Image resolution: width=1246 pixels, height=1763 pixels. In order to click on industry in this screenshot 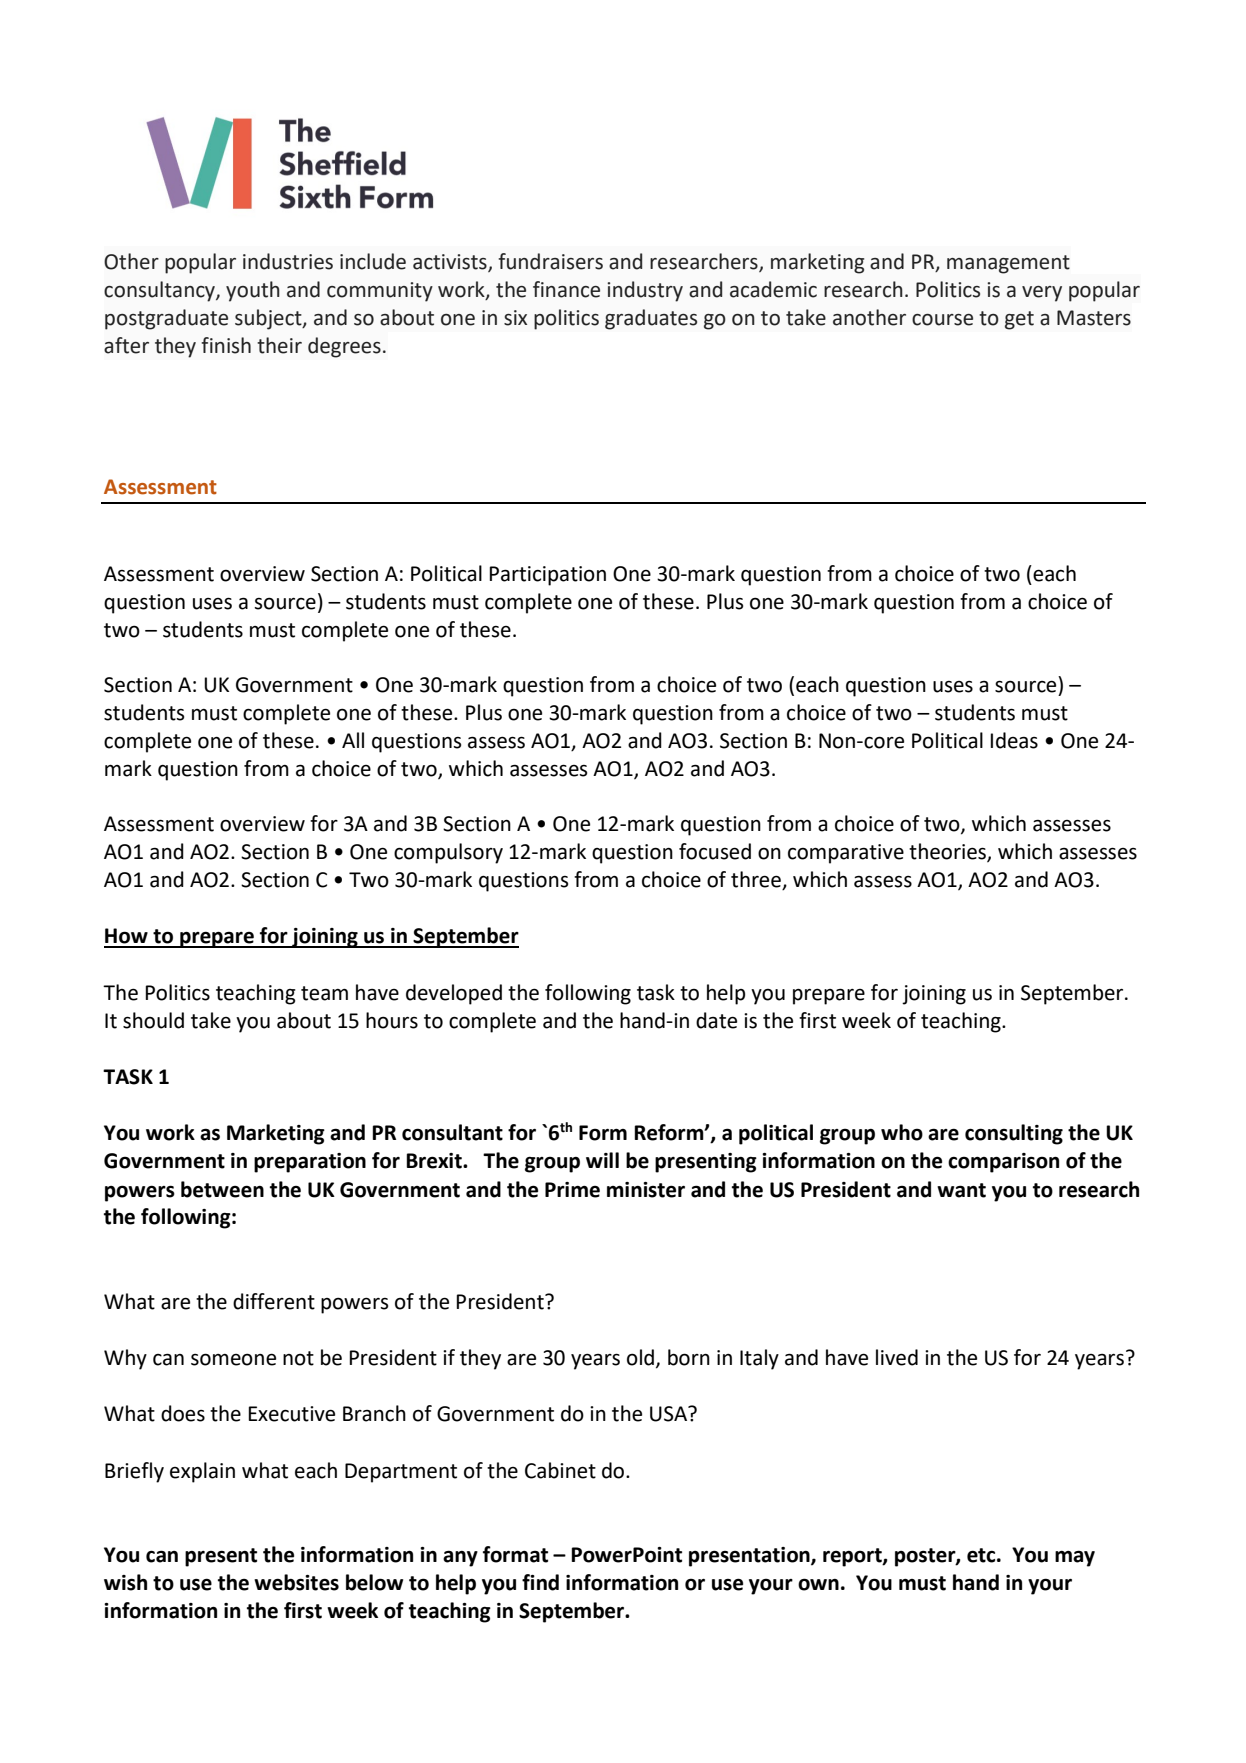, I will do `click(645, 291)`.
